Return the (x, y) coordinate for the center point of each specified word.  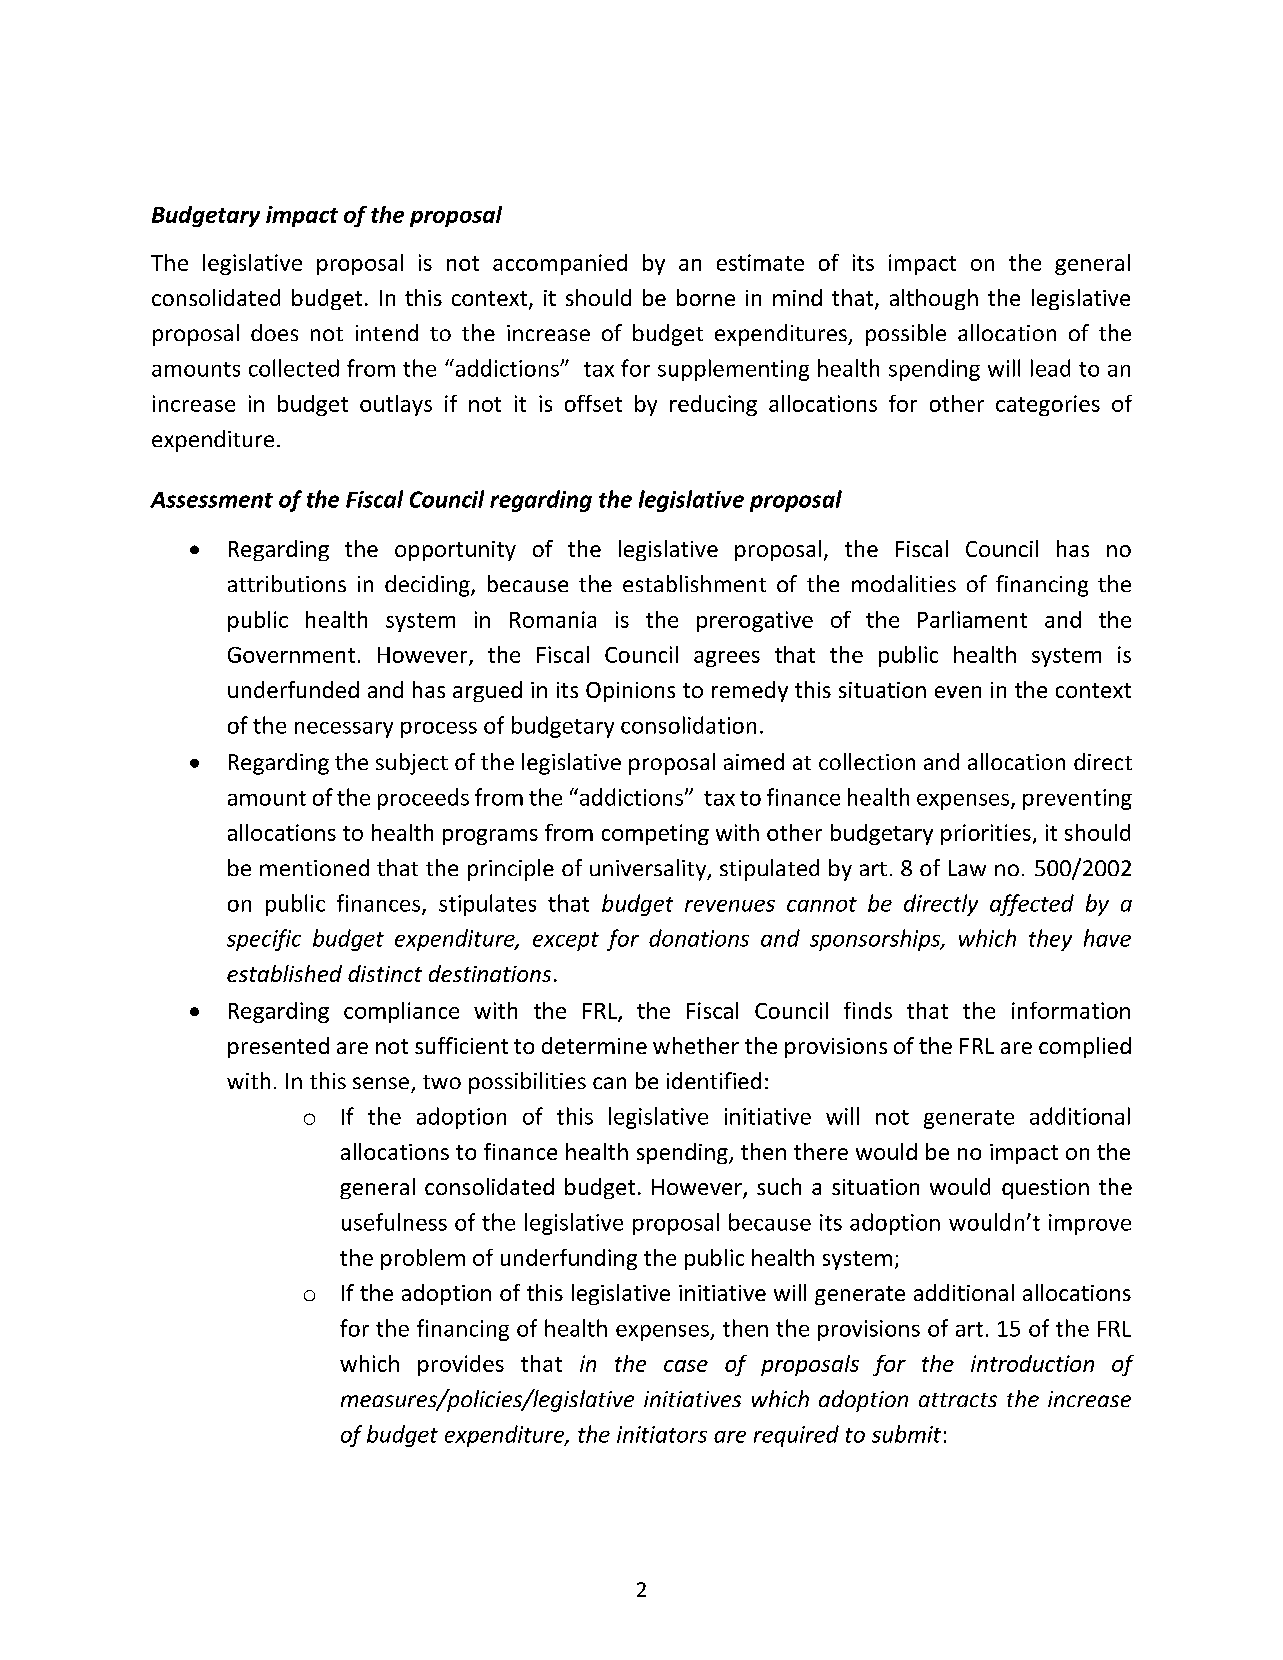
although (934, 299)
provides (461, 1365)
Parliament (972, 619)
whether (696, 1045)
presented (278, 1047)
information (1071, 1010)
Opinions (630, 692)
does (274, 332)
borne (706, 297)
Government (291, 655)
